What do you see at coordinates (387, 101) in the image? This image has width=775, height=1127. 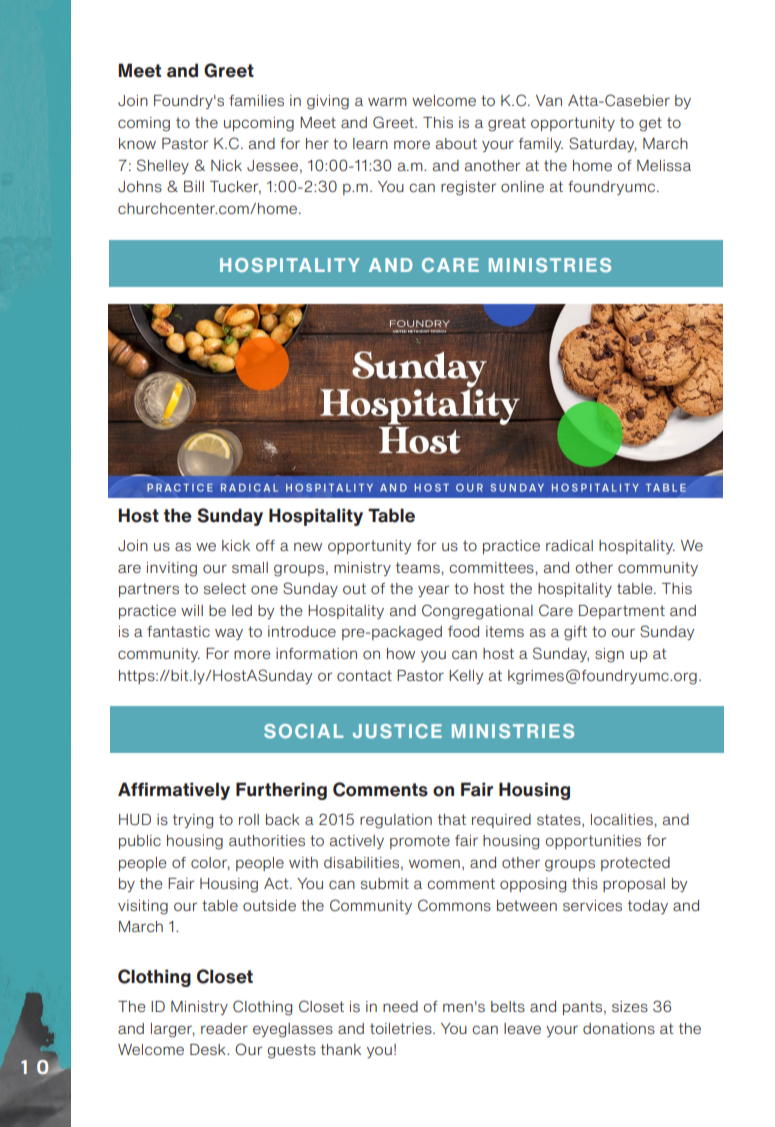 I see `warm` at bounding box center [387, 101].
